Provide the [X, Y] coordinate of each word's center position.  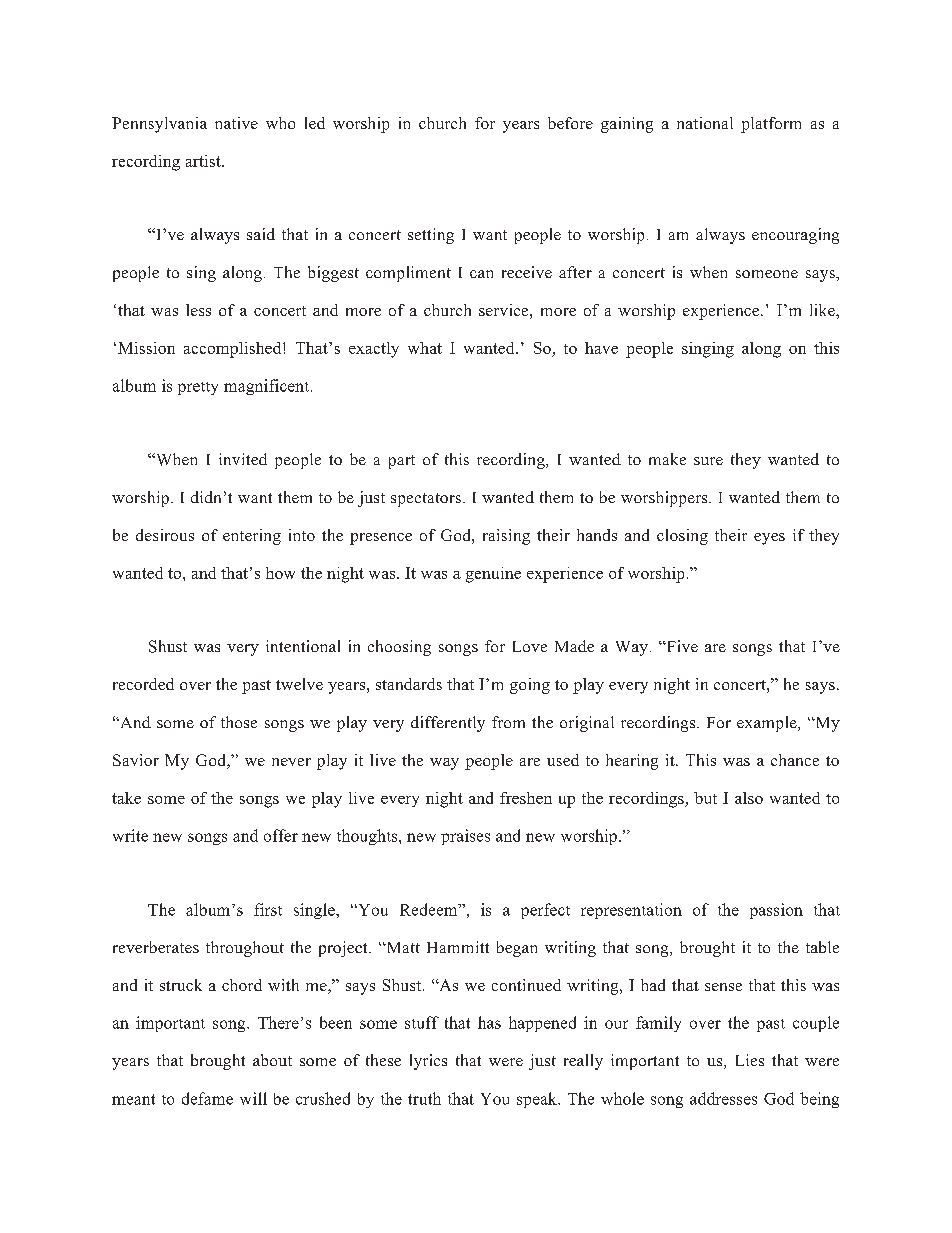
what [425, 348]
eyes [769, 539]
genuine [493, 575]
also [749, 798]
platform [771, 125]
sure [708, 461]
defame [207, 1098]
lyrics [428, 1062]
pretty [198, 388]
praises [465, 837]
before [570, 123]
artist [204, 161]
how [280, 573]
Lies [750, 1060]
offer [281, 835]
